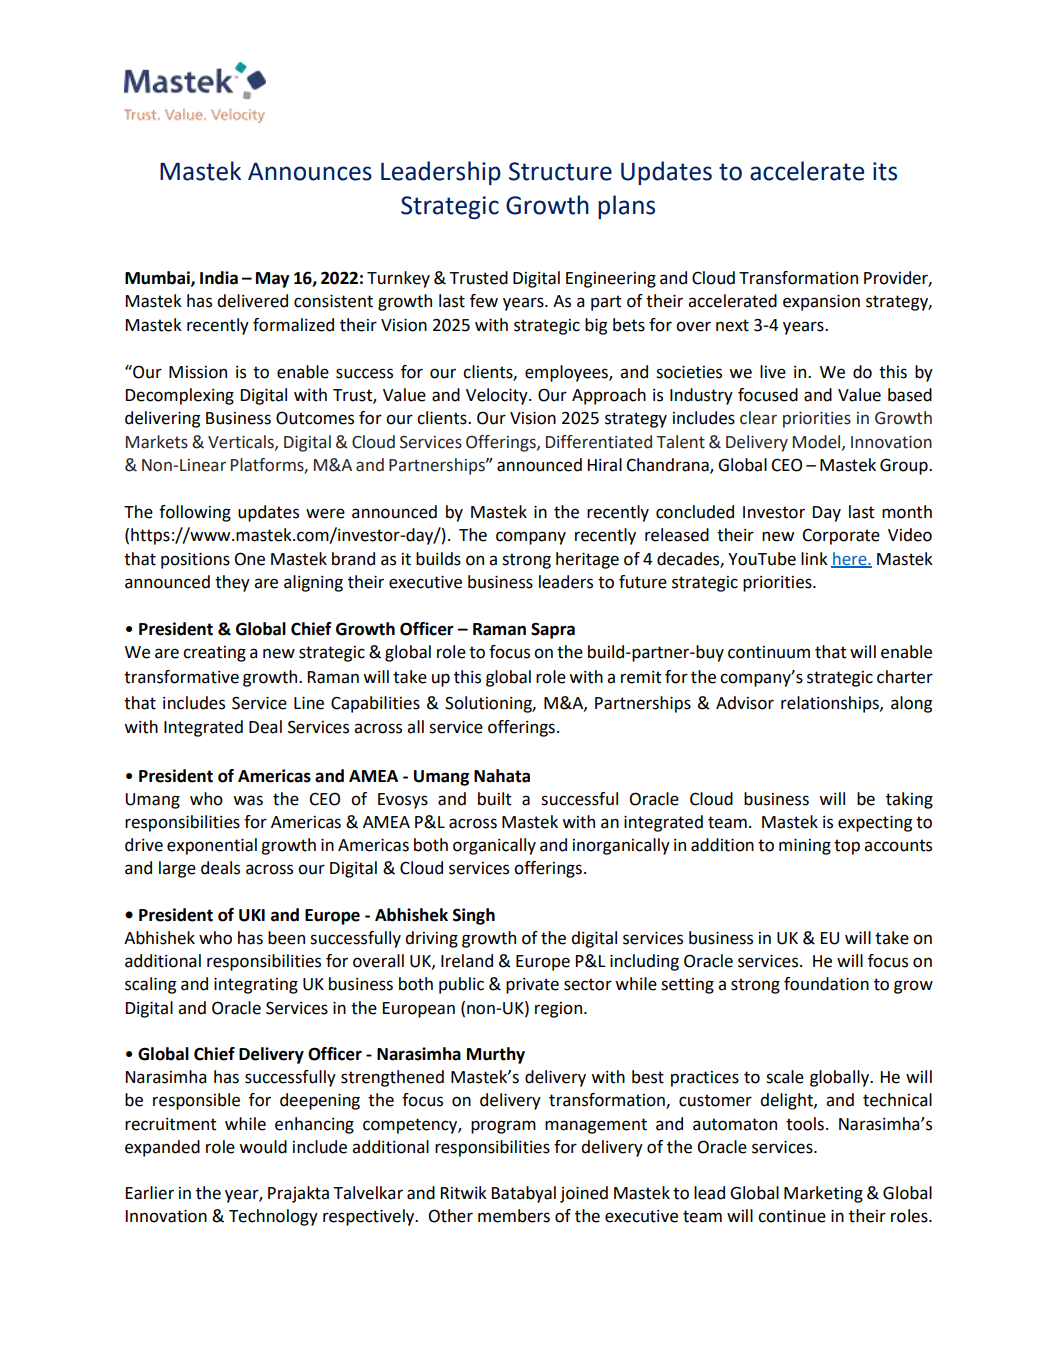 This screenshot has width=1057, height=1368. Describe the element at coordinates (831, 704) in the screenshot. I see `relationships` at that location.
